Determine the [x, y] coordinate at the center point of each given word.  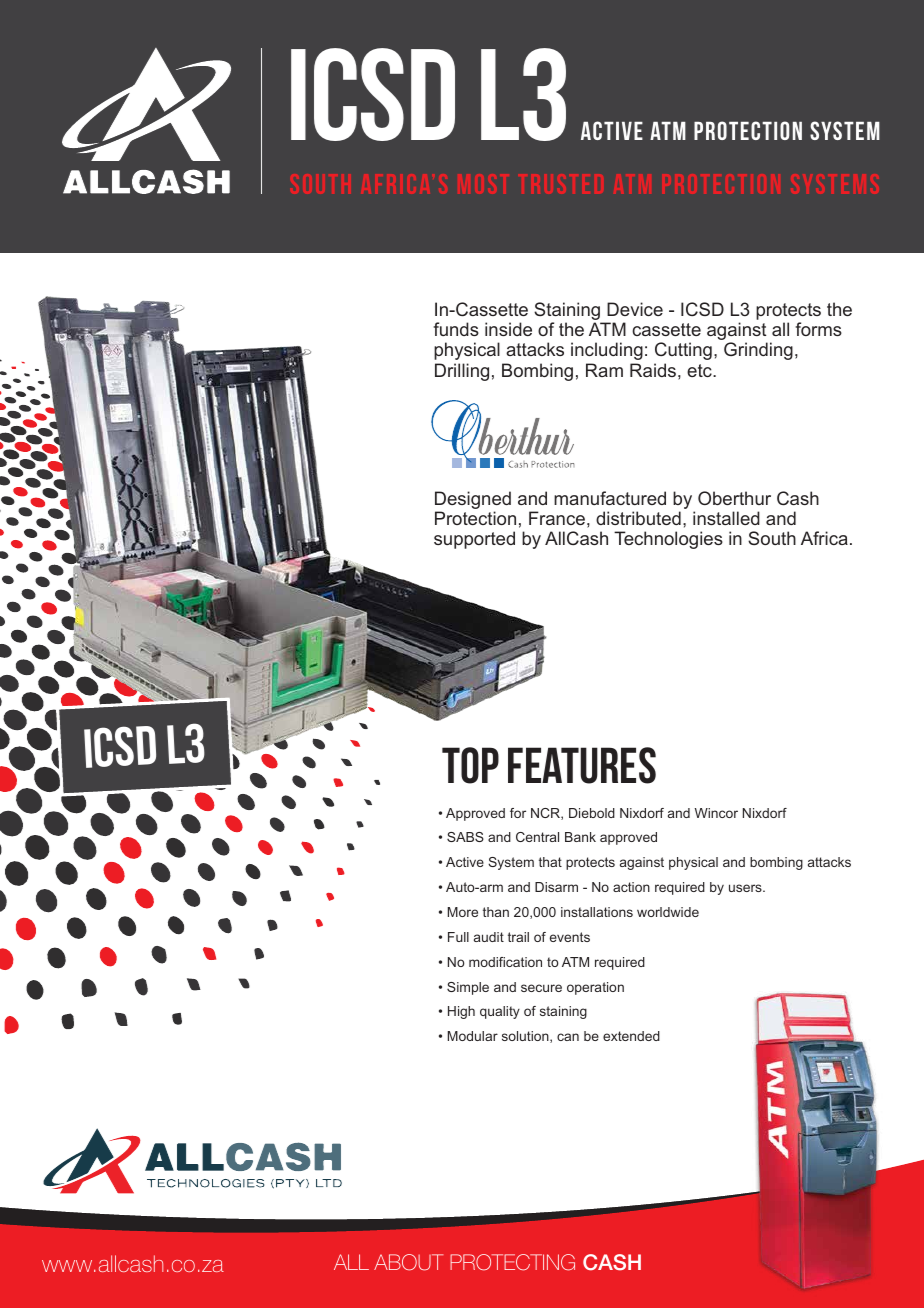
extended [631, 1036]
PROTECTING [512, 1262]
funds [456, 329]
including [607, 351]
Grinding [758, 351]
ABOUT [408, 1262]
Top [470, 765]
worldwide [668, 912]
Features [582, 765]
